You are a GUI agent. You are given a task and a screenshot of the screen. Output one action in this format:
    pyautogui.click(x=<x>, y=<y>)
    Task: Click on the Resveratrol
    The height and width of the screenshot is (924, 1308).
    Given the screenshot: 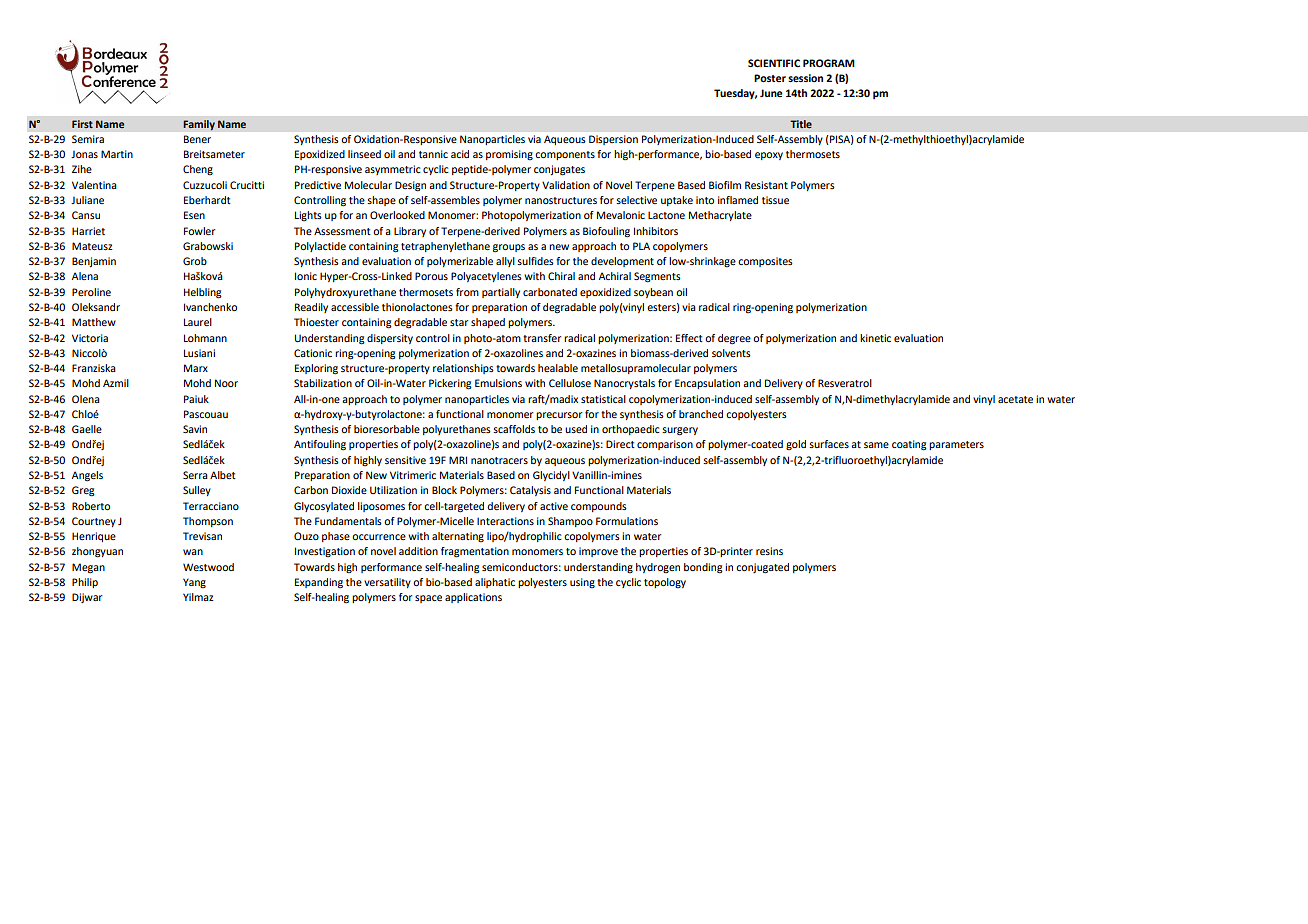 What is the action you would take?
    pyautogui.click(x=845, y=383)
